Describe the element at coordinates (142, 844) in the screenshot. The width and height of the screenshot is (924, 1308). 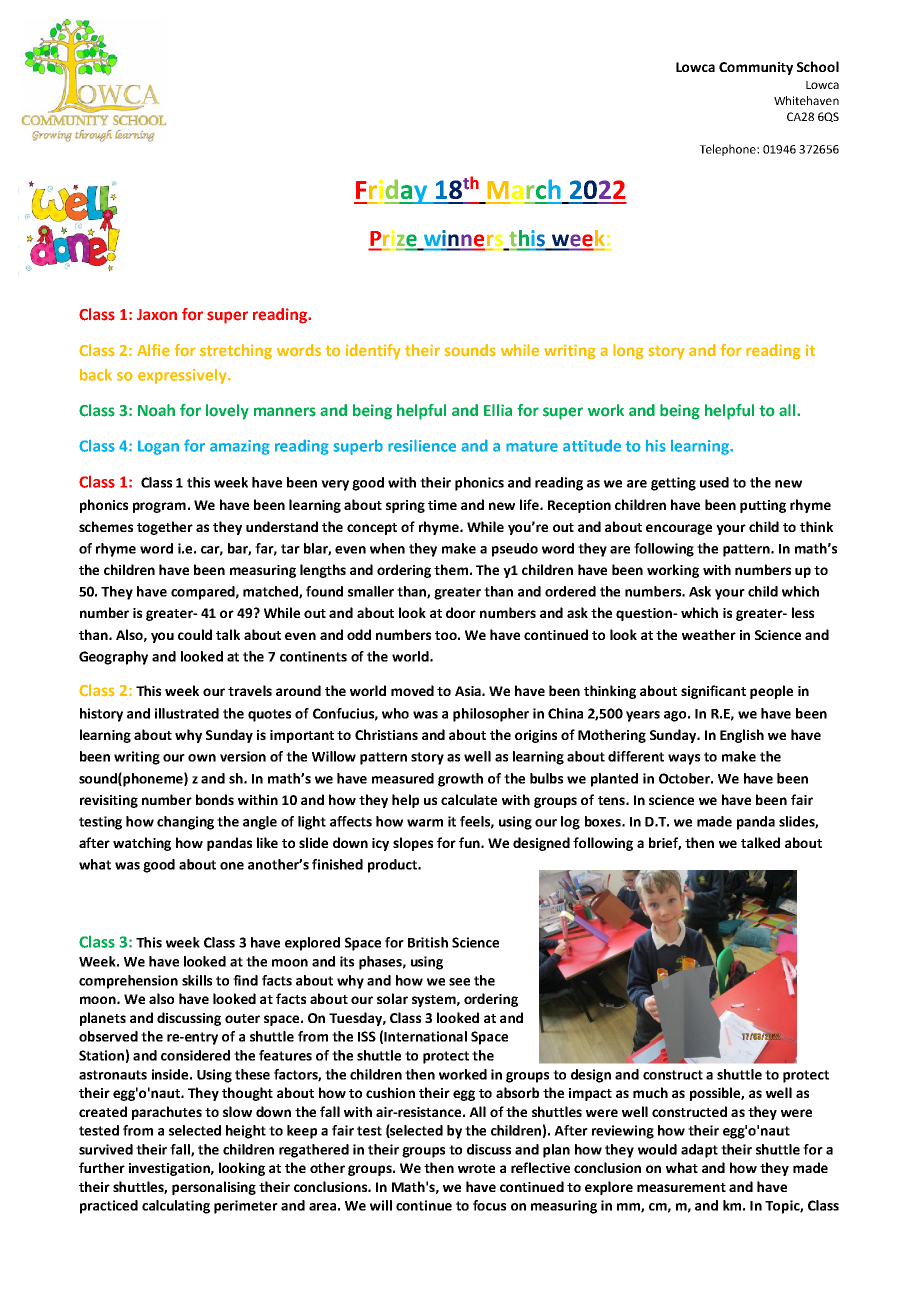
I see `watching` at that location.
